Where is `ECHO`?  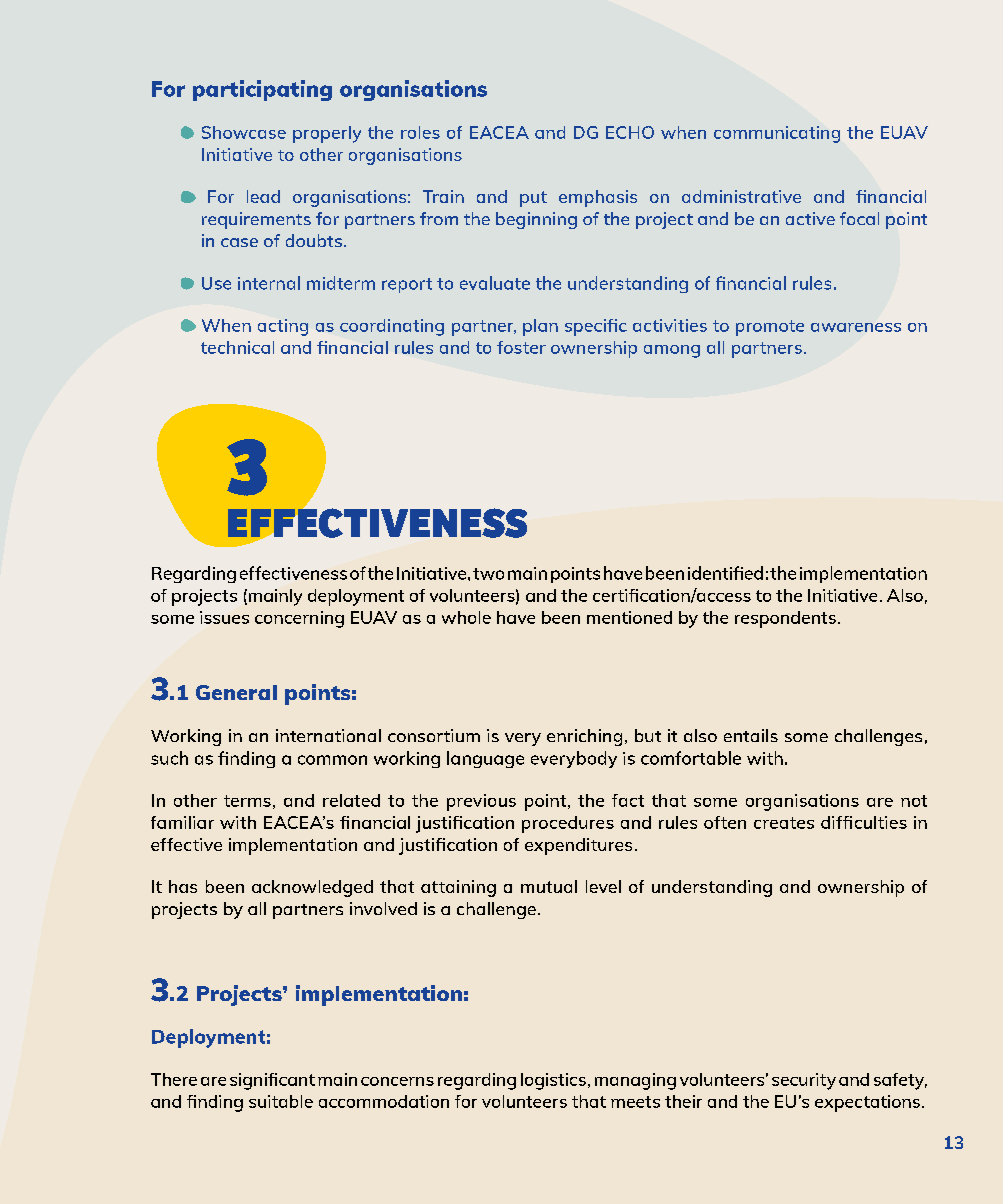 ECHO is located at coordinates (630, 132).
